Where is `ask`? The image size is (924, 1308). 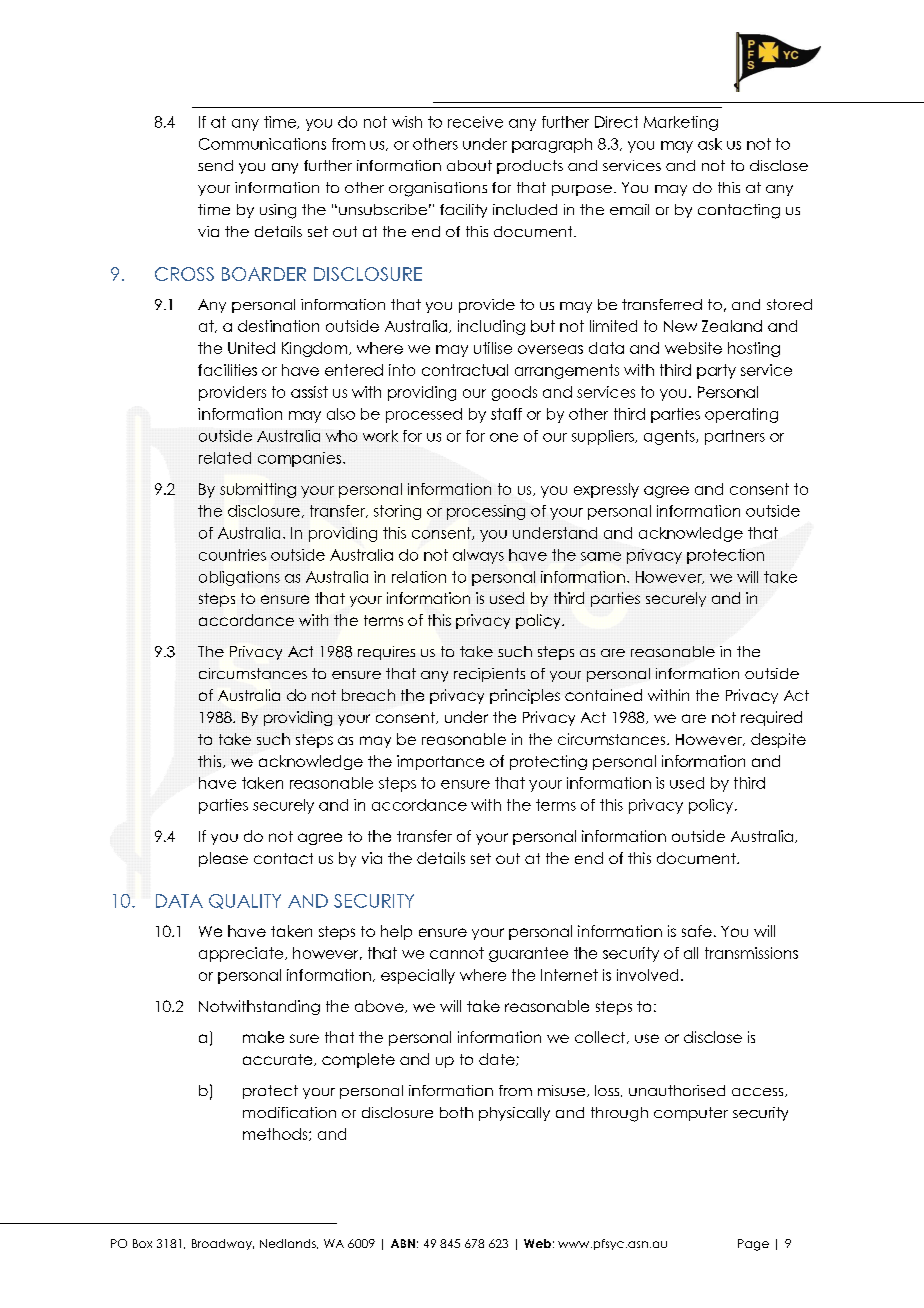 ask is located at coordinates (710, 144).
